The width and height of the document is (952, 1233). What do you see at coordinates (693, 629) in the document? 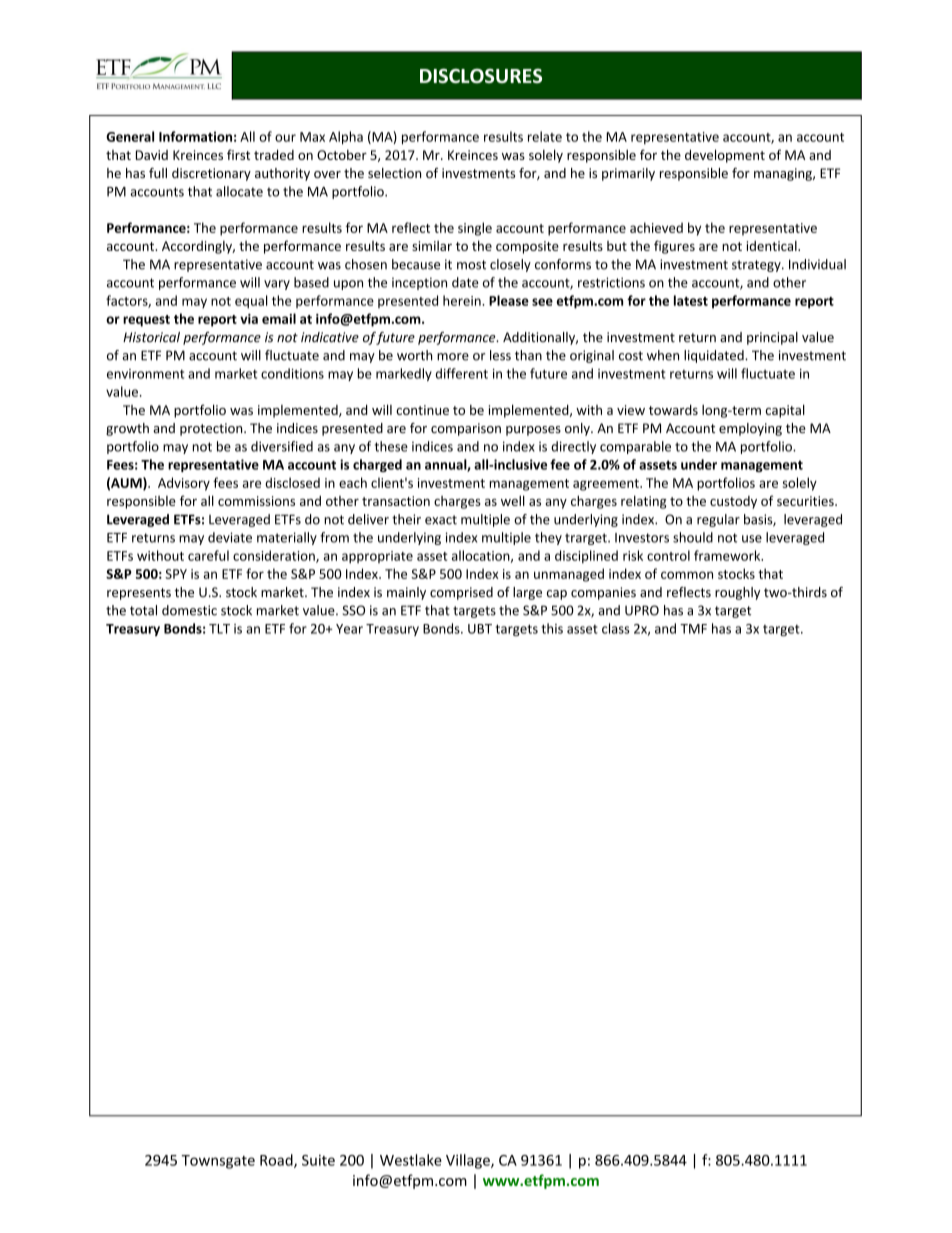
I see `TMF` at bounding box center [693, 629].
